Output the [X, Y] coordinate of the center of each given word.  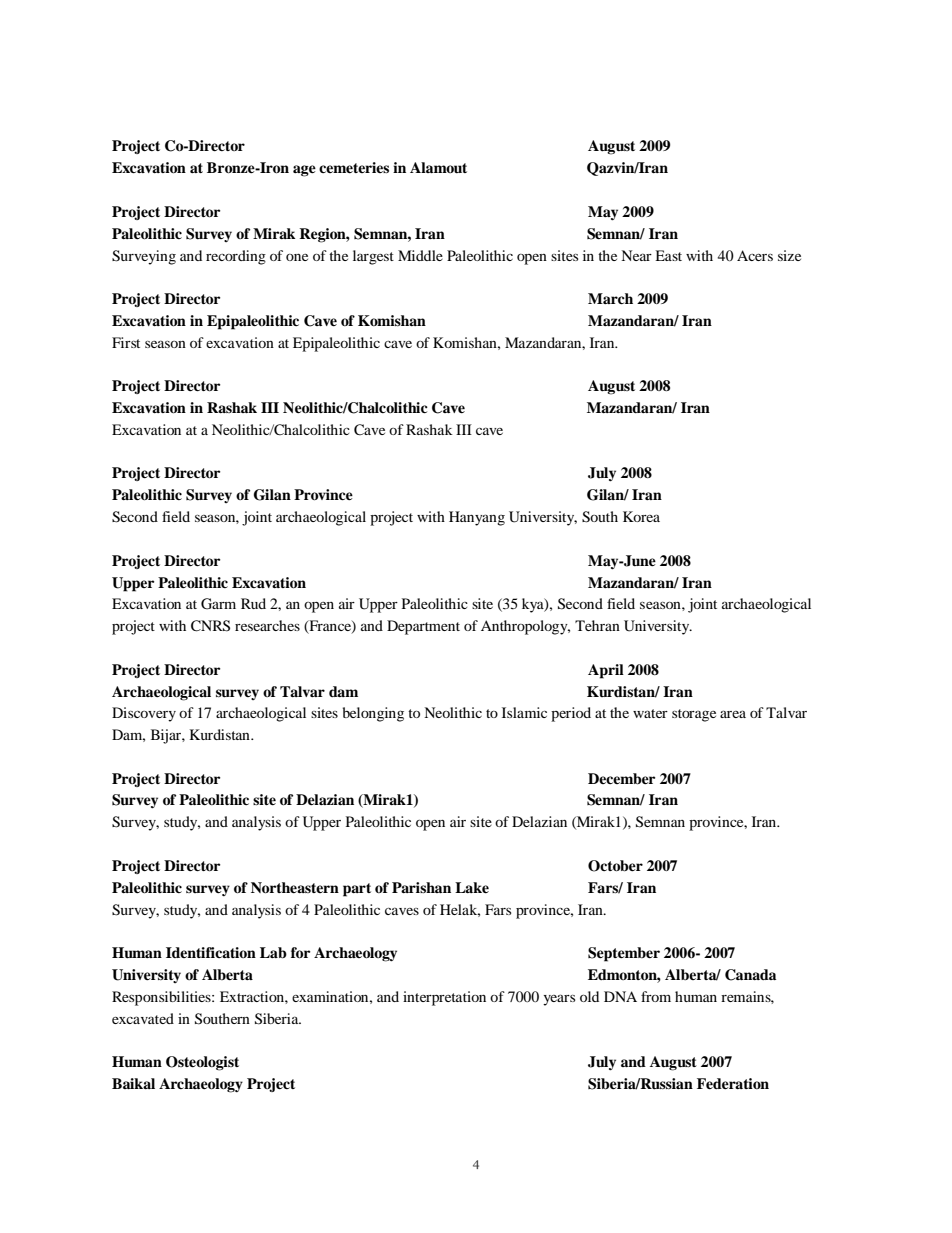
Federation [733, 1083]
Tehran [597, 625]
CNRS [210, 626]
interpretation [444, 998]
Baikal [133, 1083]
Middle [420, 255]
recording [236, 257]
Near [636, 255]
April [606, 671]
